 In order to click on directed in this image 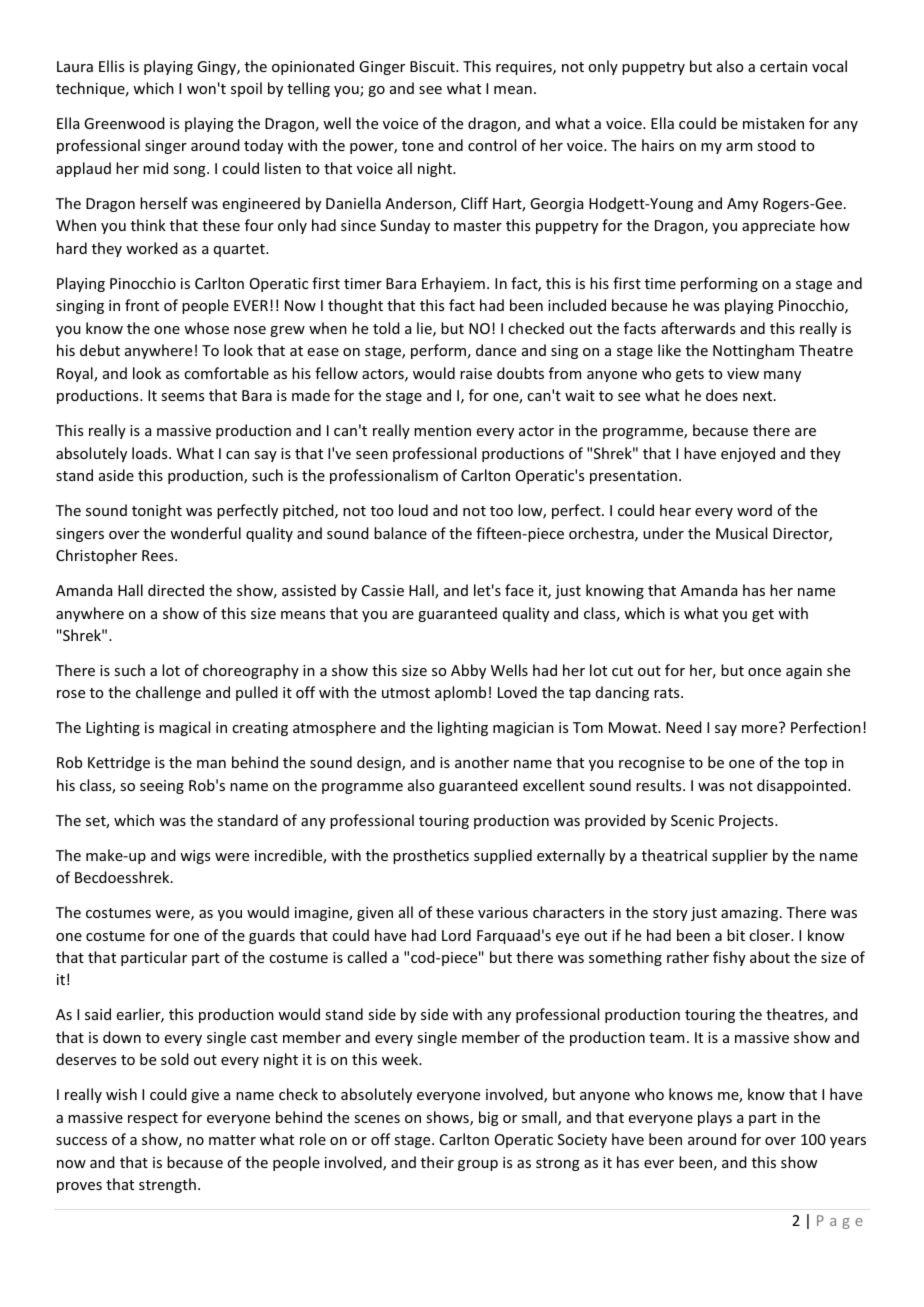, I will do `click(176, 590)`.
